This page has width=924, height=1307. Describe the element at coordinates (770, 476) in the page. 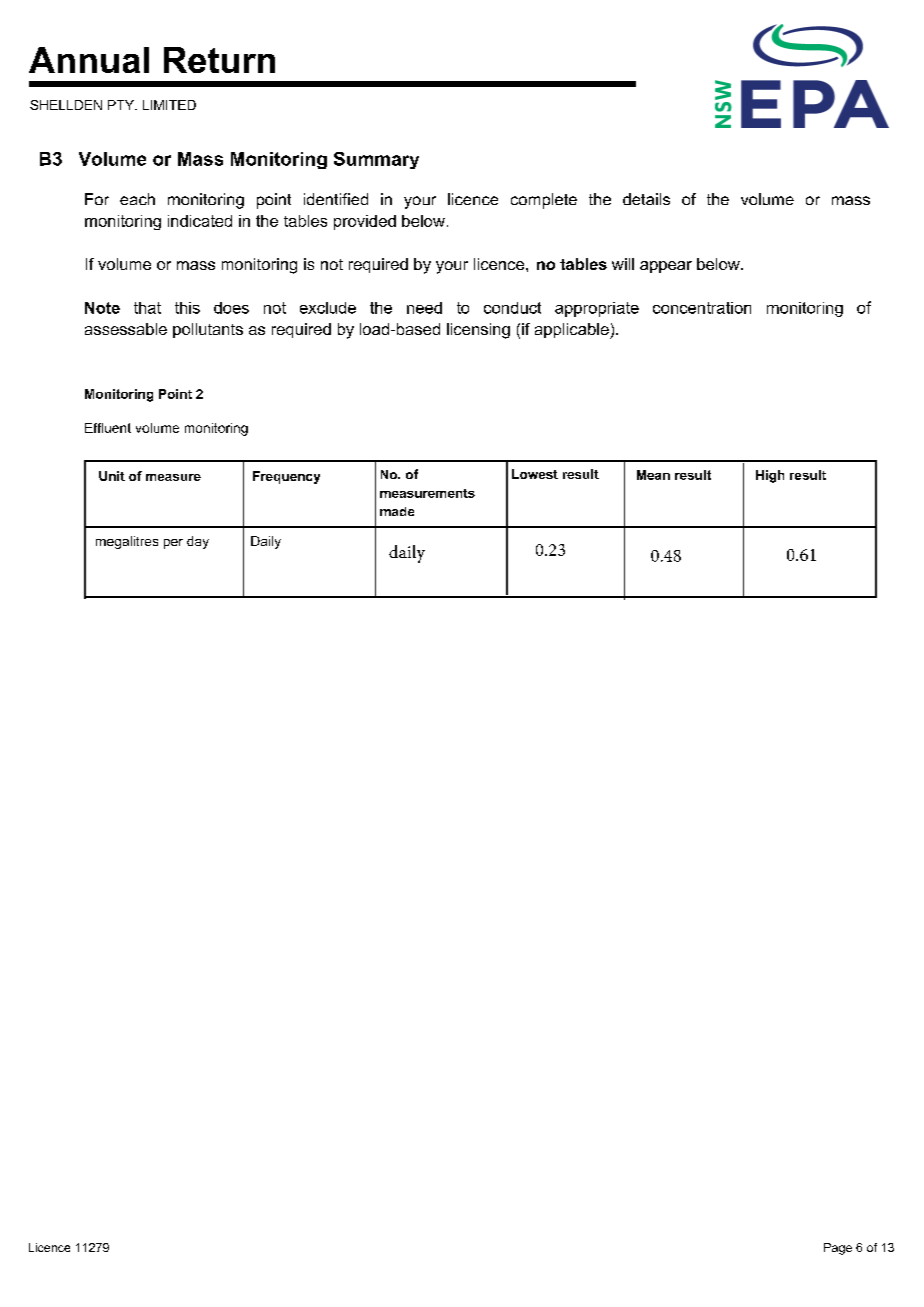

I see `High` at that location.
